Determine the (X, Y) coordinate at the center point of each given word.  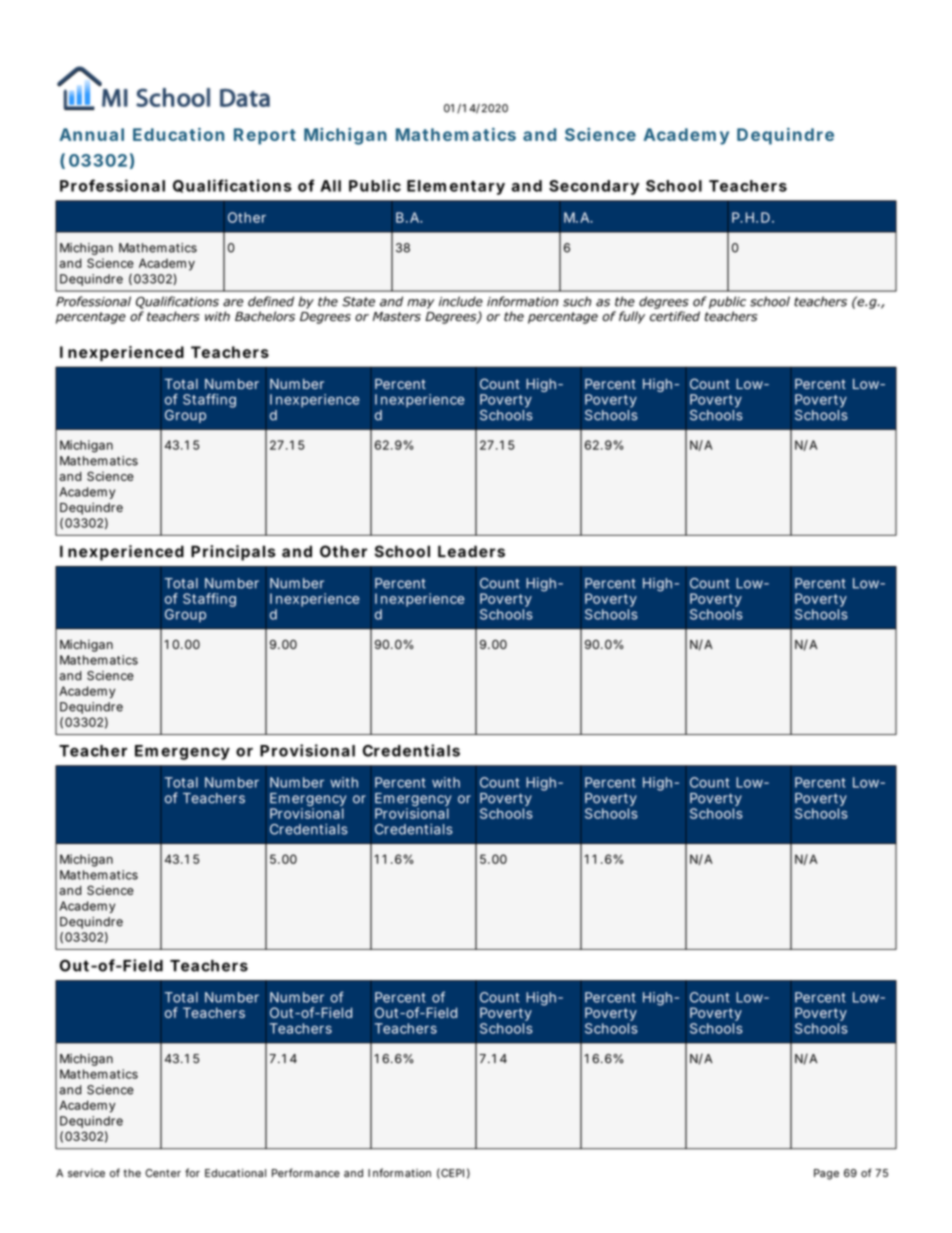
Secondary (594, 187)
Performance (306, 1172)
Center (163, 1173)
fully (632, 317)
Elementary (456, 187)
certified (675, 316)
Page (826, 1174)
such (577, 301)
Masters (397, 317)
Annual (91, 134)
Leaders (471, 551)
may (420, 304)
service (86, 1173)
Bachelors (265, 316)
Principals (233, 553)
